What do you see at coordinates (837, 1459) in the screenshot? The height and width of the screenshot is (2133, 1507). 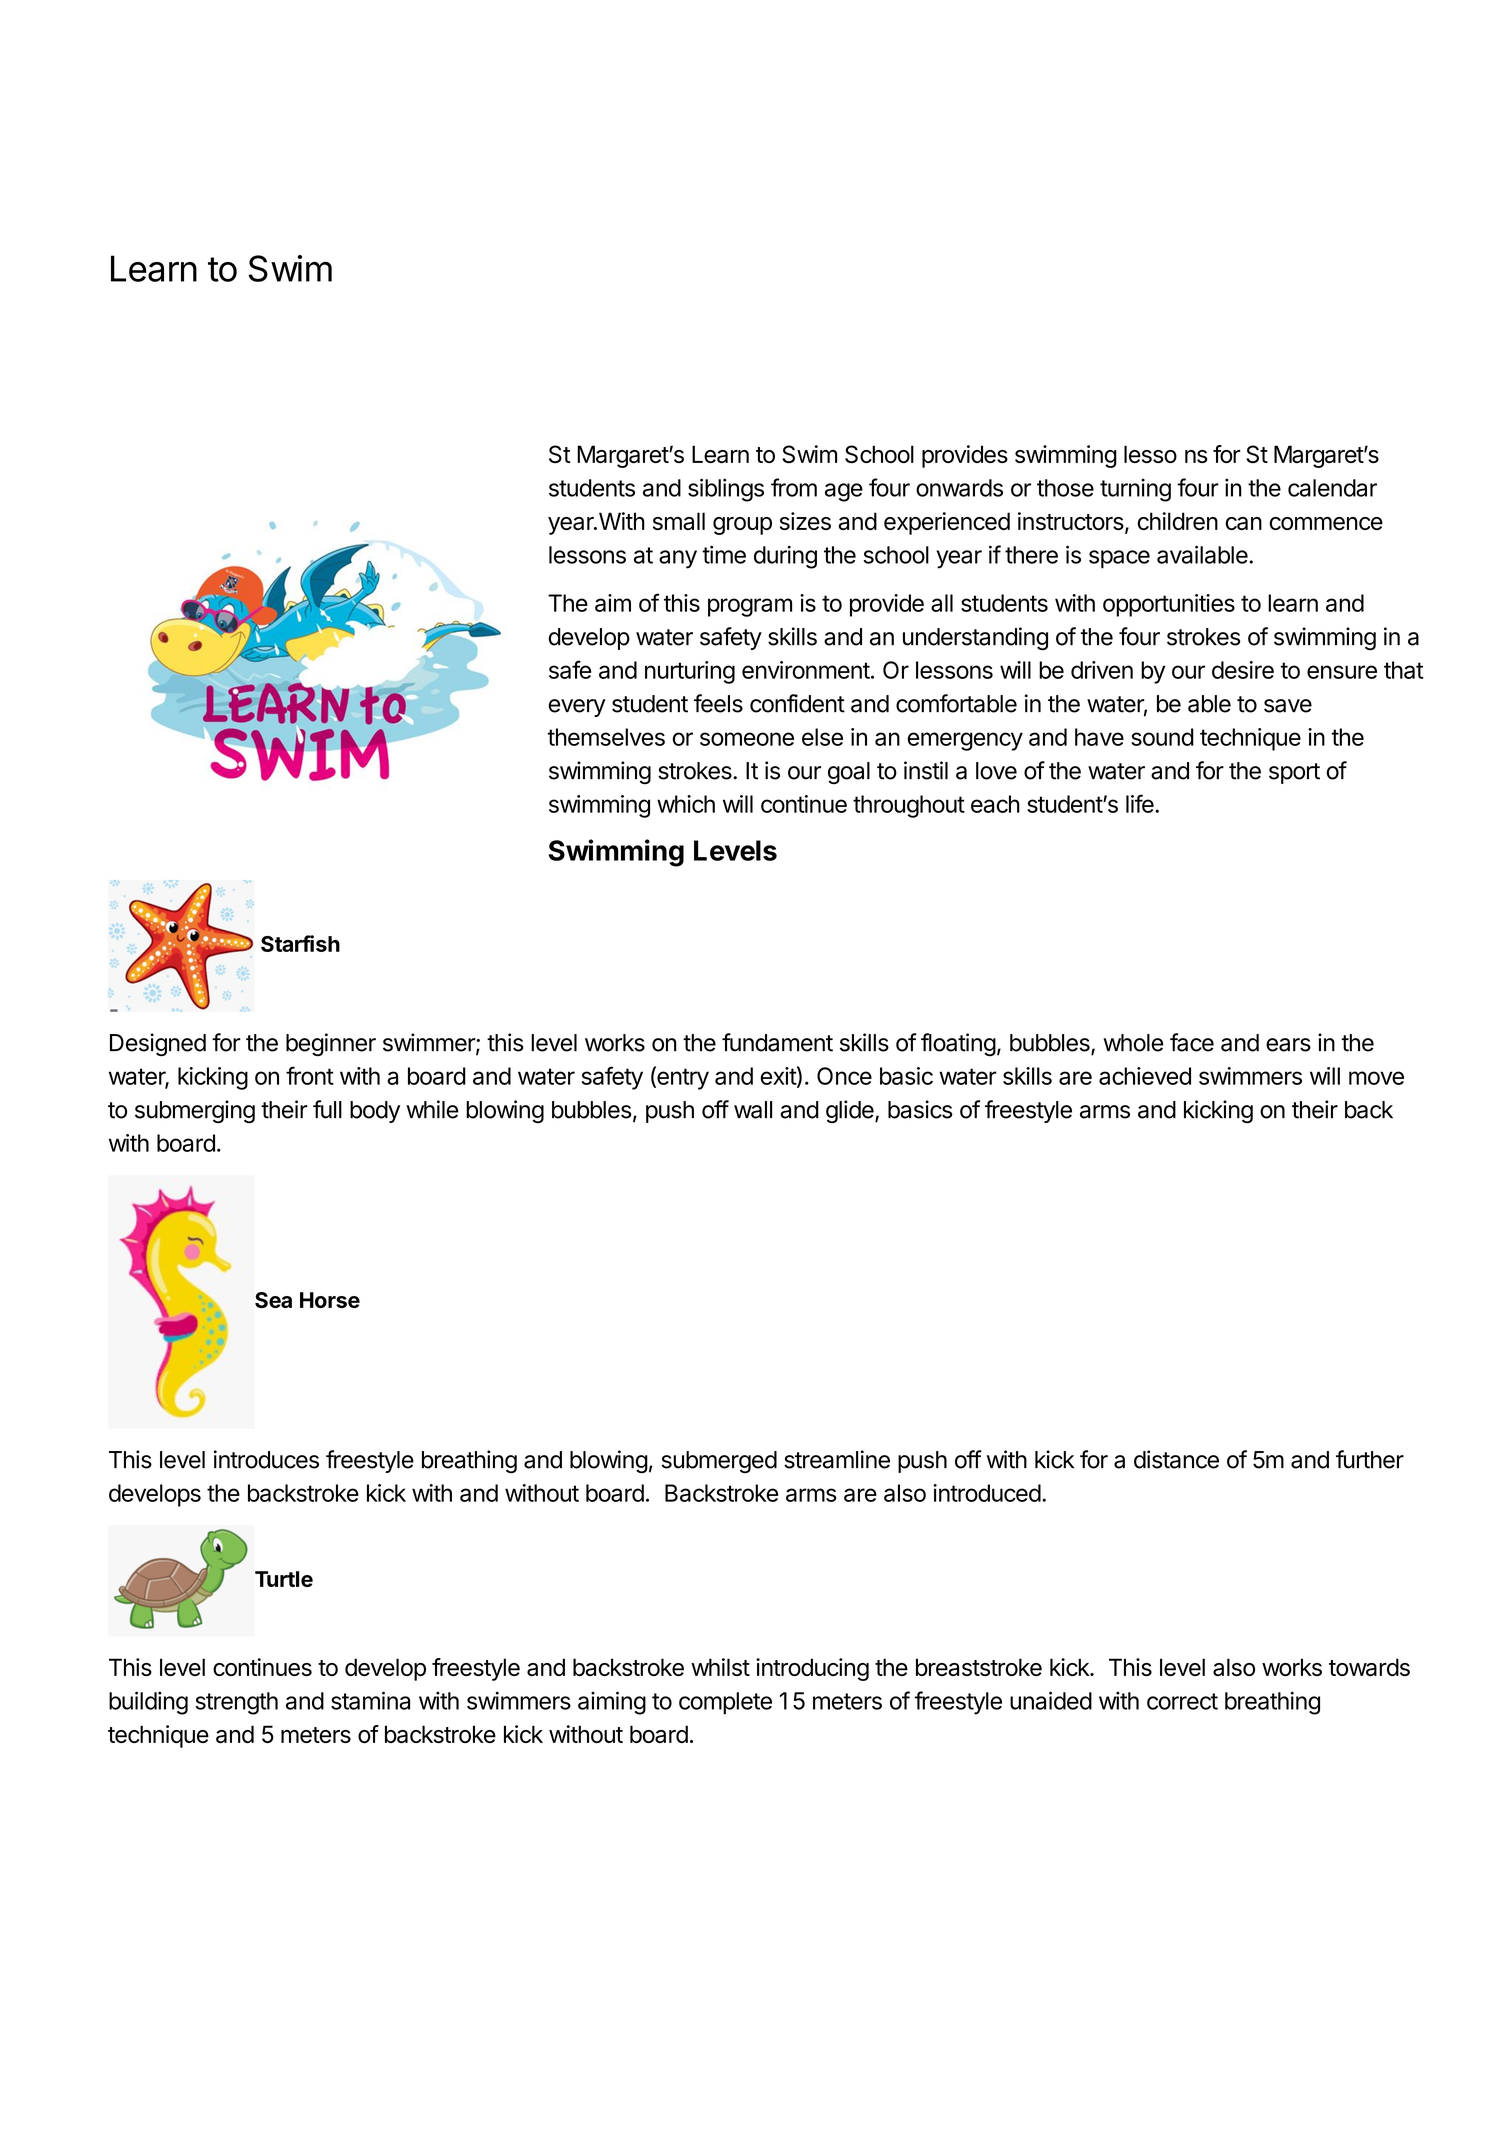 I see `streamline` at bounding box center [837, 1459].
